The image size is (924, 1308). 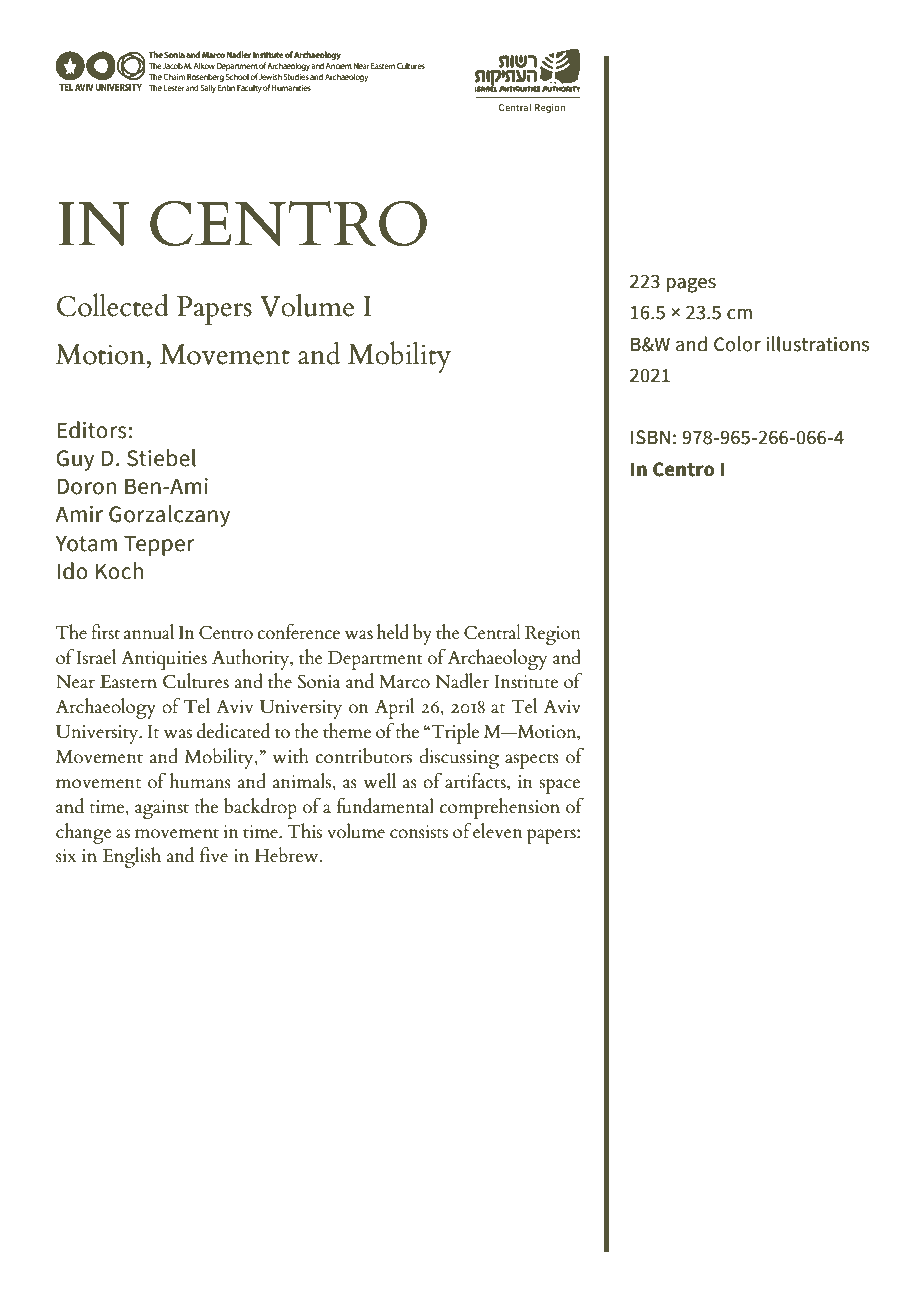 What do you see at coordinates (174, 88) in the screenshot?
I see `Lester` at bounding box center [174, 88].
